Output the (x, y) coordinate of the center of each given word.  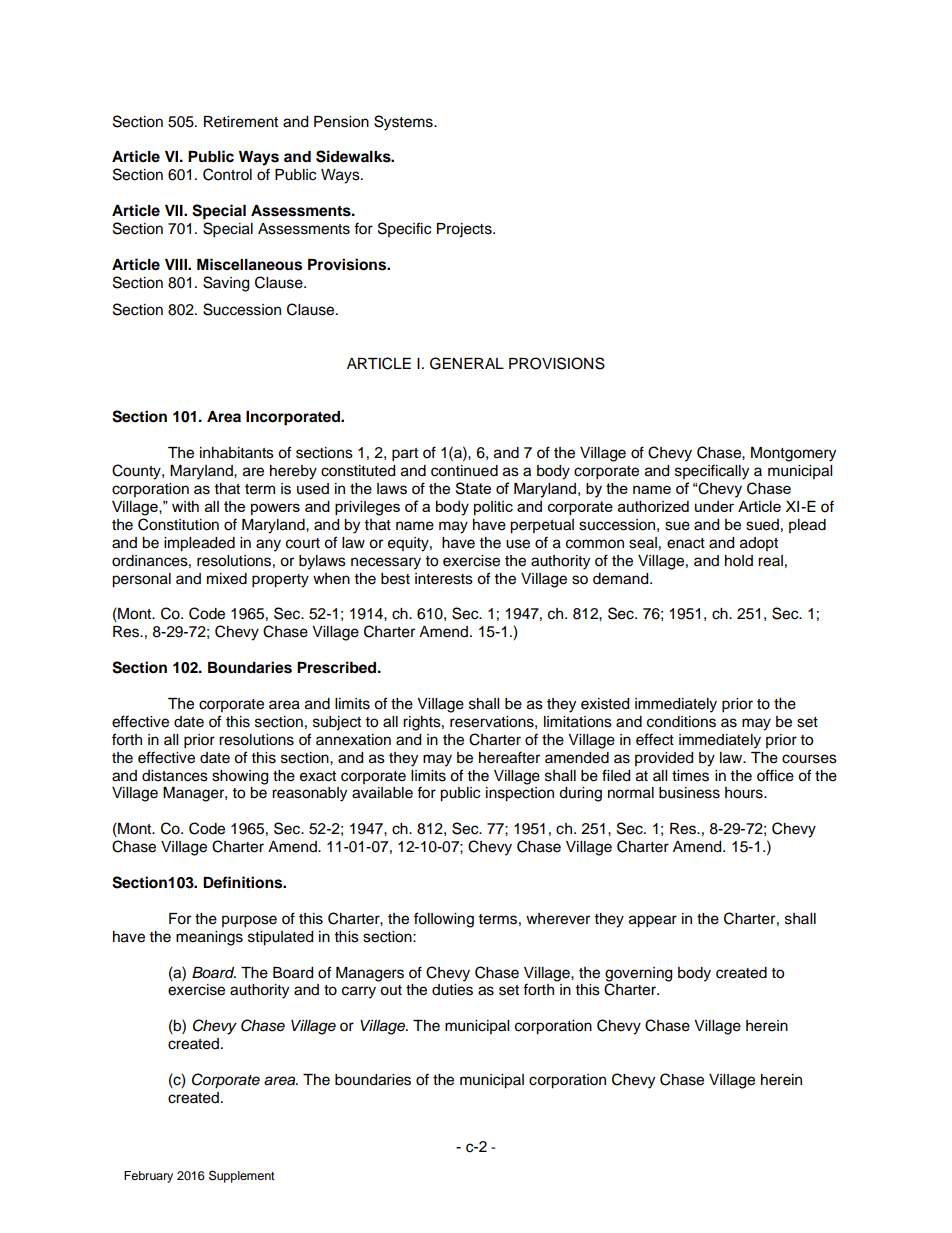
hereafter (509, 757)
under (714, 506)
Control (227, 174)
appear (653, 921)
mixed (227, 579)
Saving (226, 284)
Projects (465, 230)
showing (240, 777)
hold (739, 561)
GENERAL (467, 363)
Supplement (242, 1176)
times (690, 776)
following (444, 920)
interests (444, 579)
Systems (404, 123)
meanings (209, 938)
